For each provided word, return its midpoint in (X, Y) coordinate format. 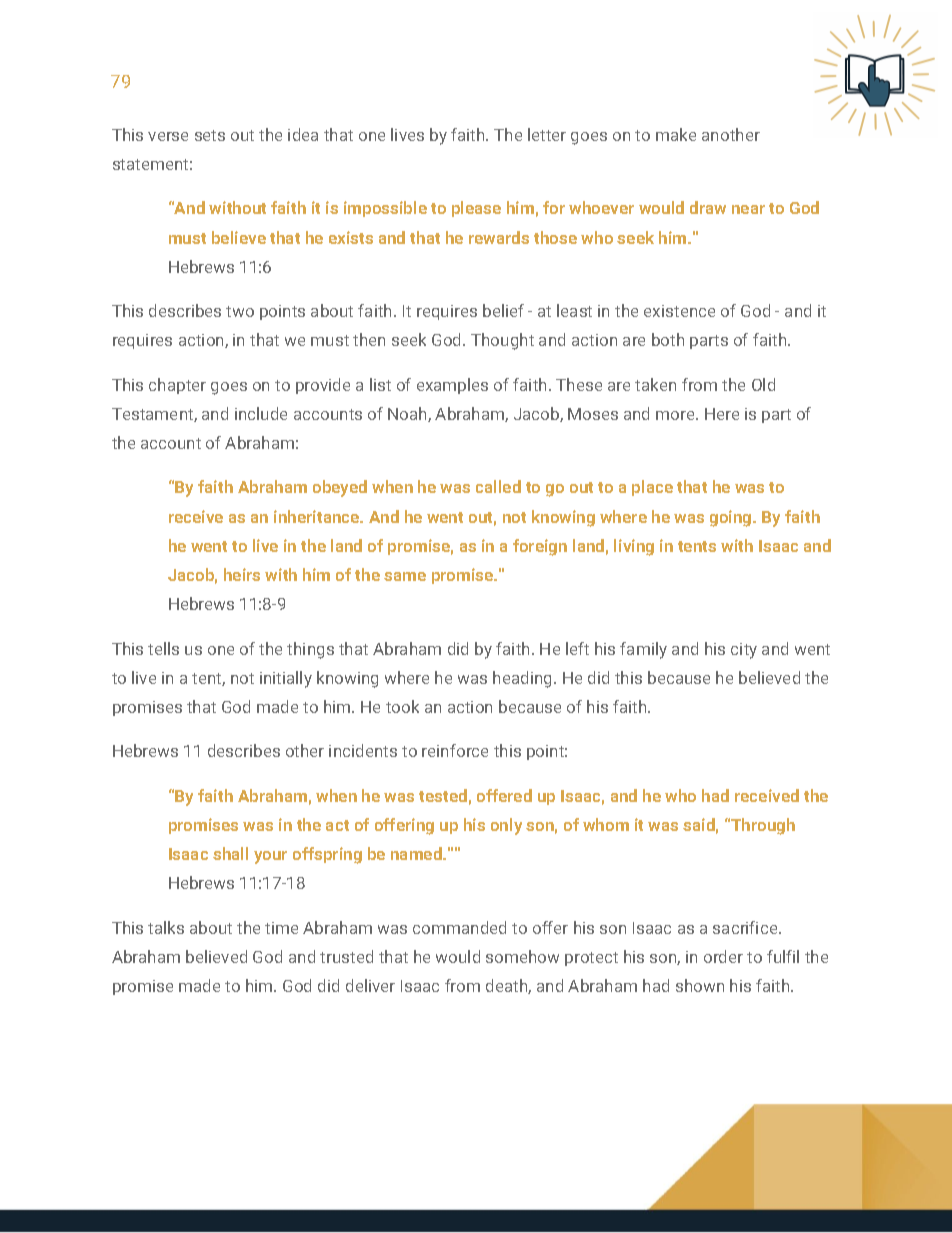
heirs (242, 574)
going (732, 518)
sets (210, 135)
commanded (459, 927)
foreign (540, 547)
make (676, 134)
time (281, 928)
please (476, 209)
